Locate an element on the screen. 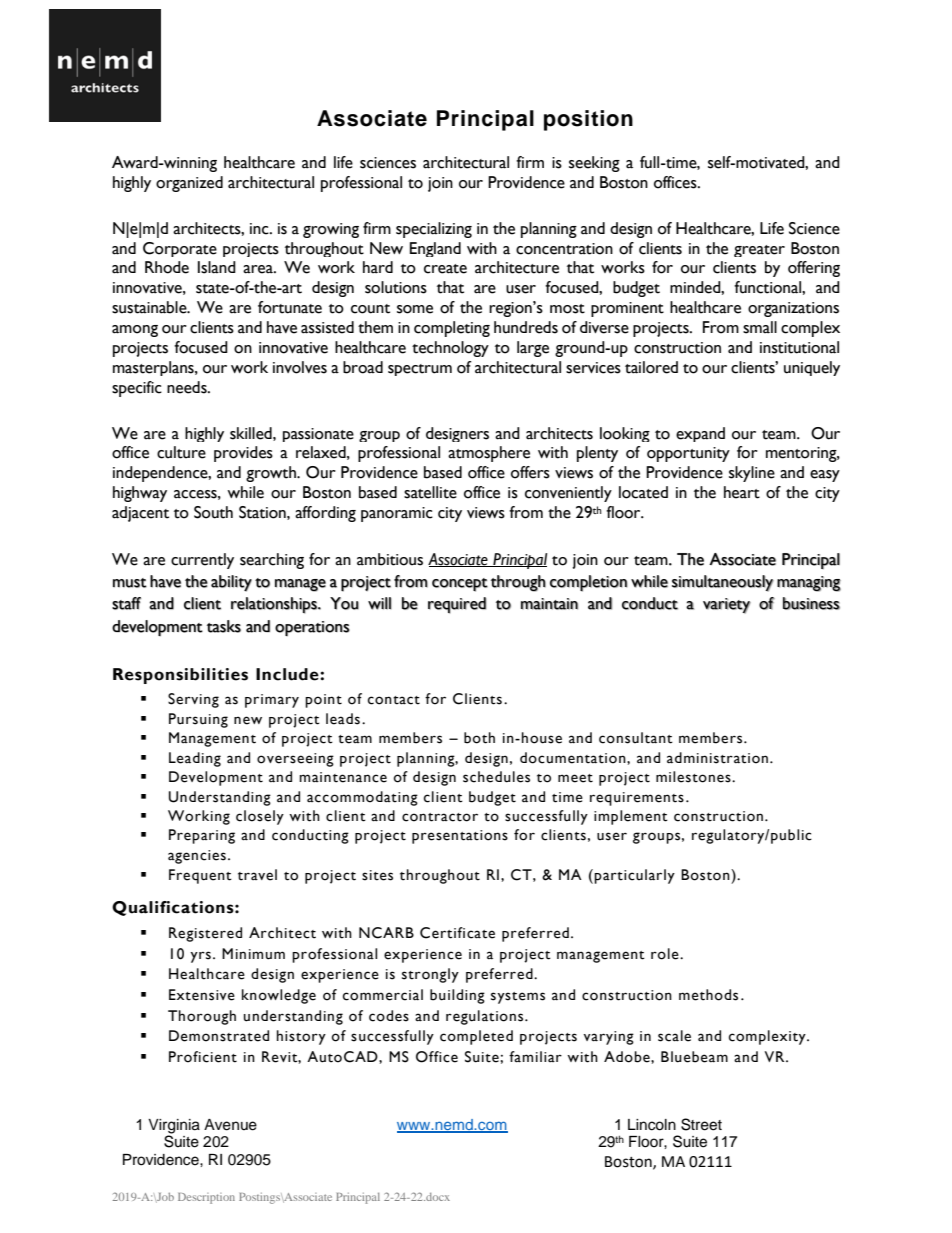 The image size is (952, 1233). Description is located at coordinates (206, 1198).
